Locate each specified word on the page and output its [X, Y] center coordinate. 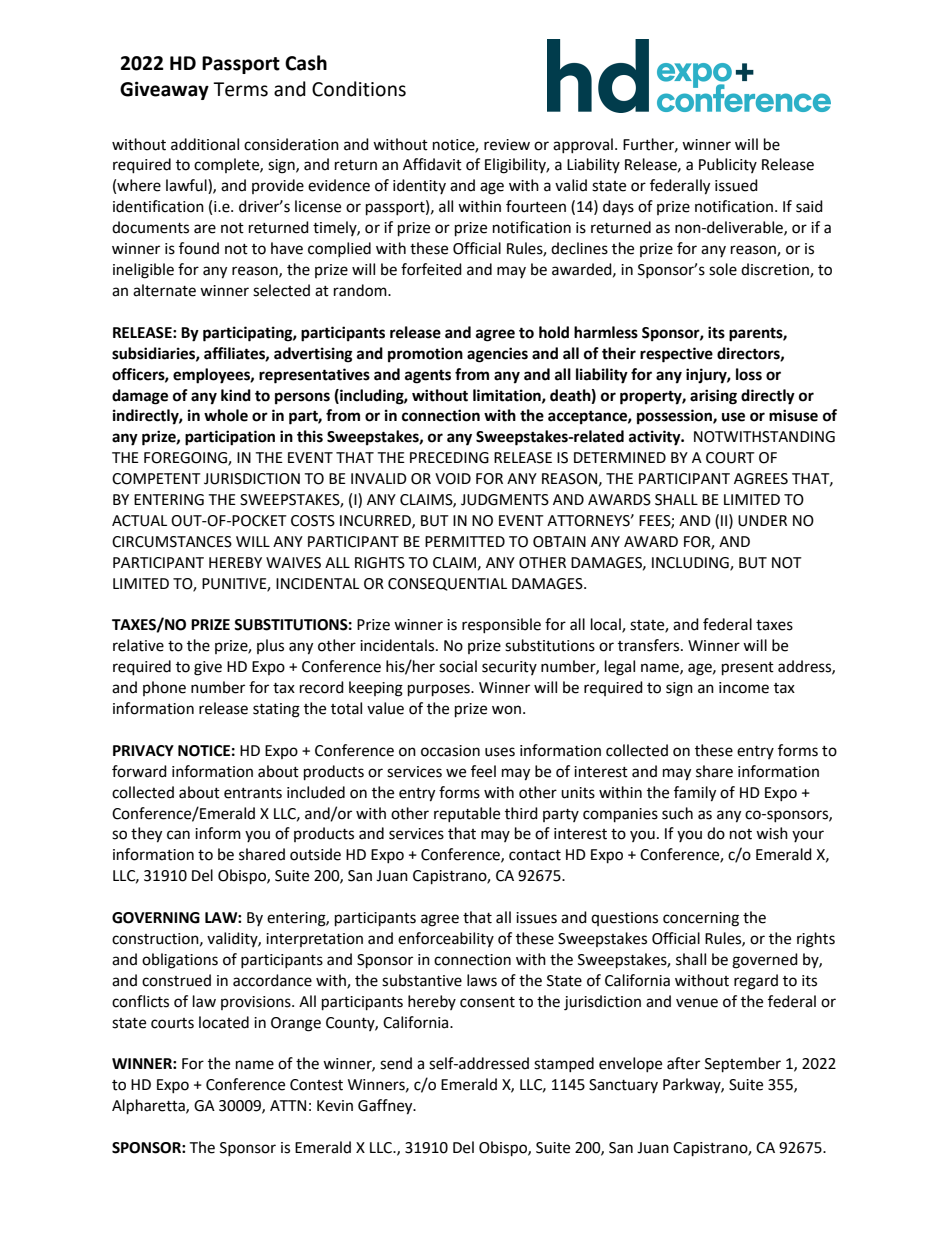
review [507, 145]
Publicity [728, 165]
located [224, 1022]
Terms [240, 89]
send [396, 1063]
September [743, 1065]
